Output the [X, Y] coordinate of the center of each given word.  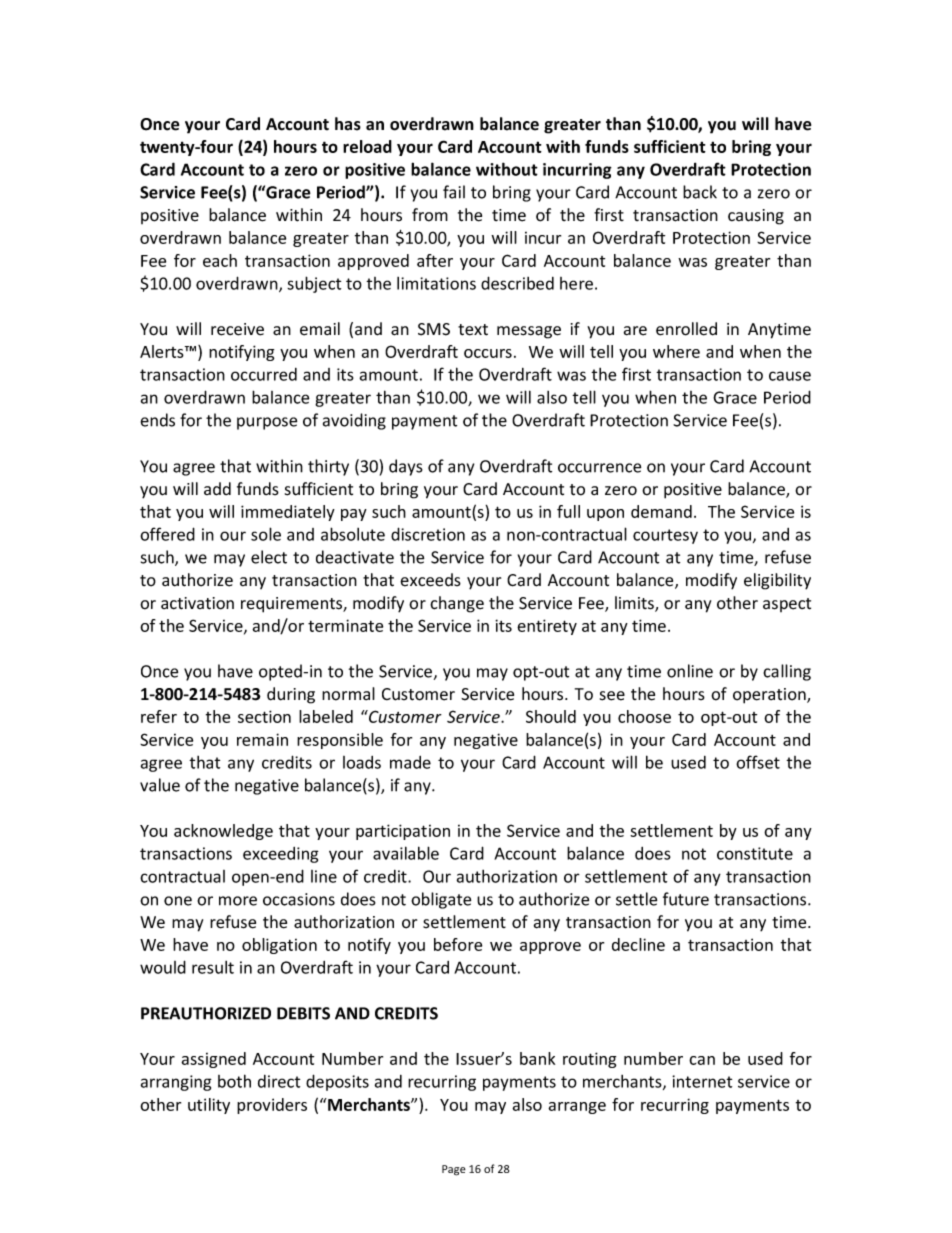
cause [790, 376]
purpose [267, 423]
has [348, 124]
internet [702, 1081]
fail [454, 192]
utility [209, 1106]
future [686, 899]
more [238, 901]
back [700, 192]
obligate [441, 900]
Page [454, 1170]
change [457, 604]
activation [197, 603]
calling [787, 672]
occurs [488, 353]
